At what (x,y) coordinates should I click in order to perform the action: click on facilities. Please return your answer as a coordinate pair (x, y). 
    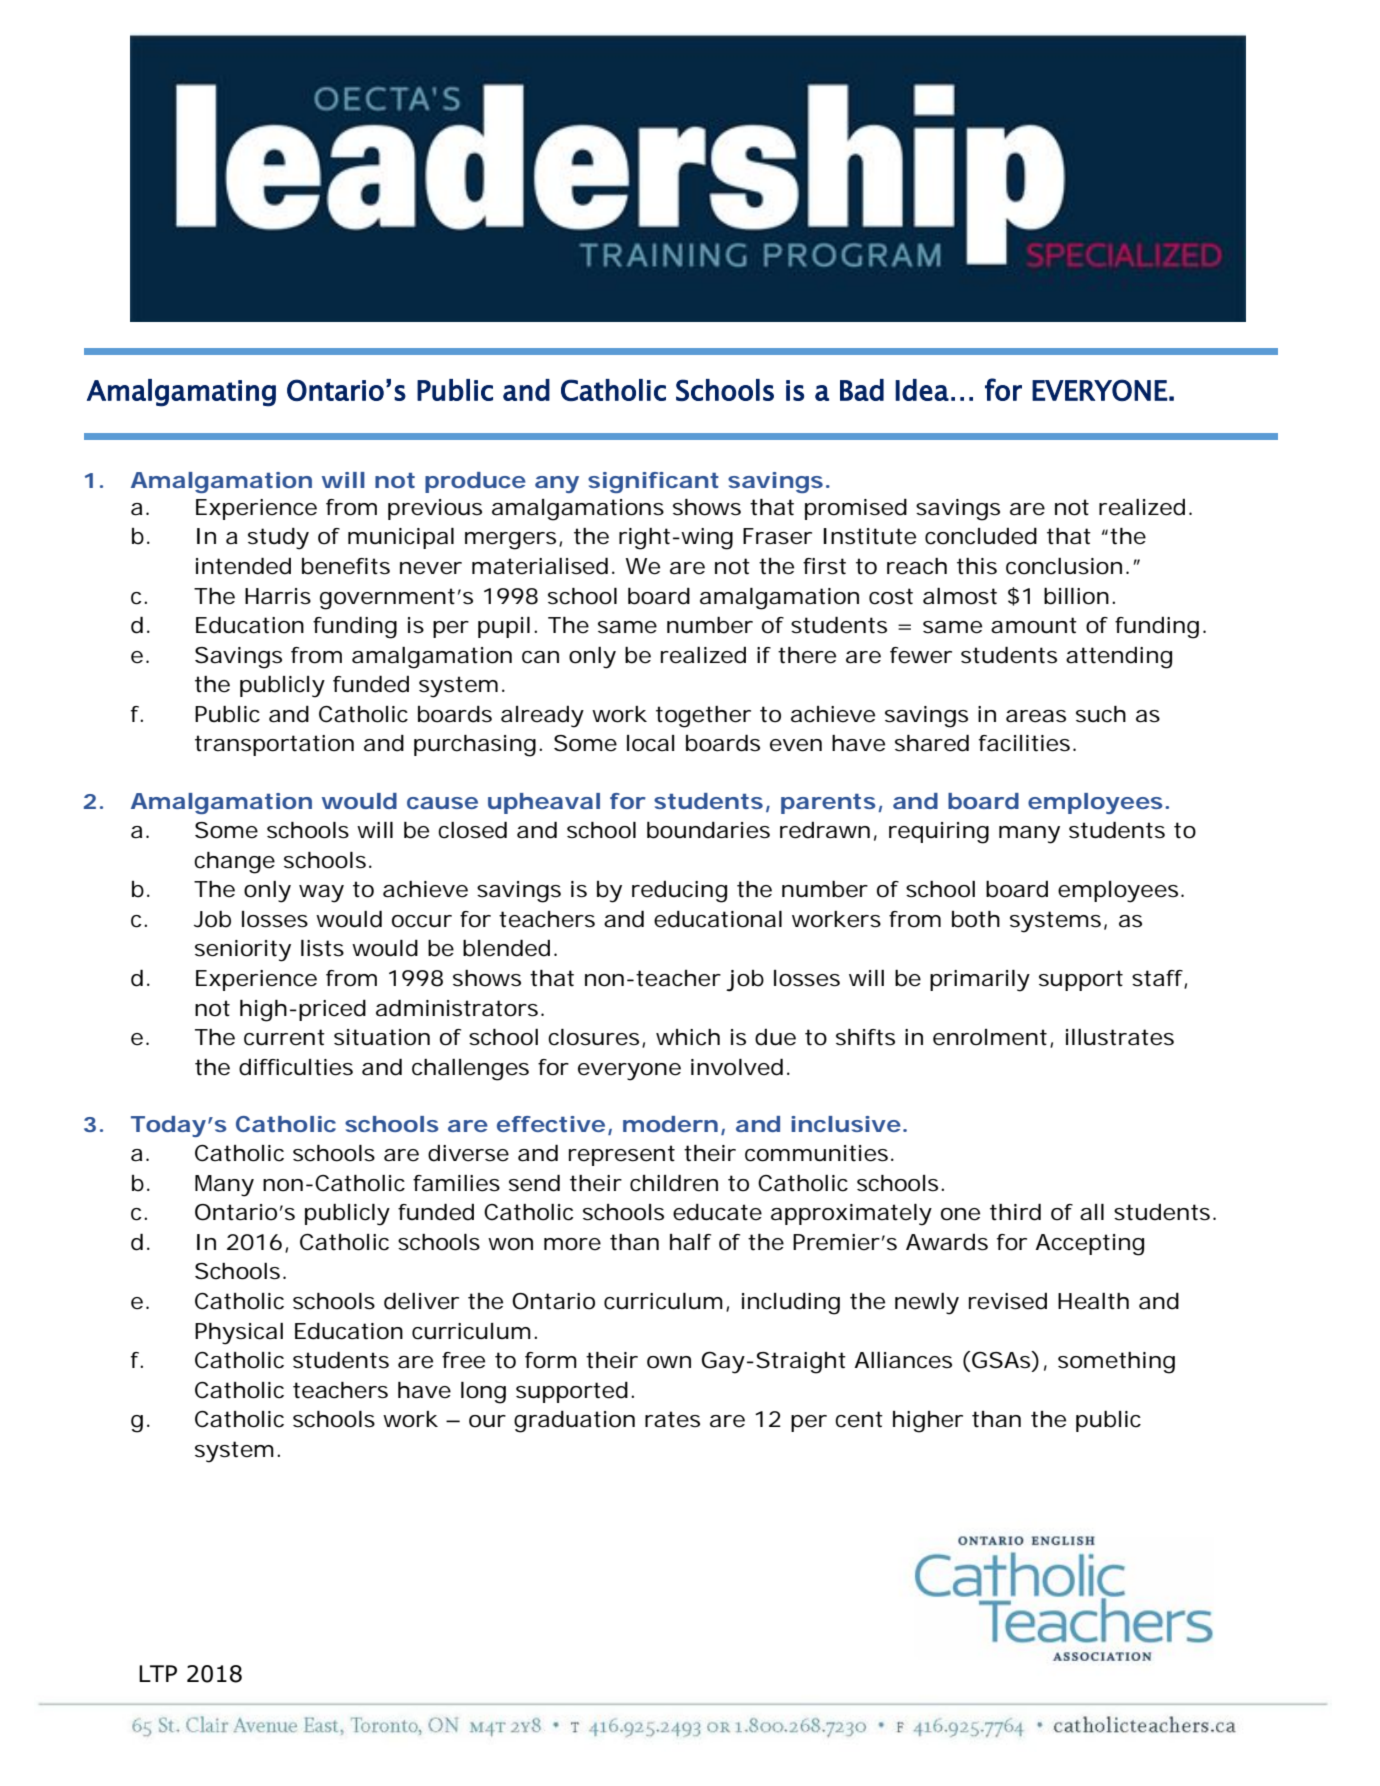
    Looking at the image, I should click on (1024, 743).
